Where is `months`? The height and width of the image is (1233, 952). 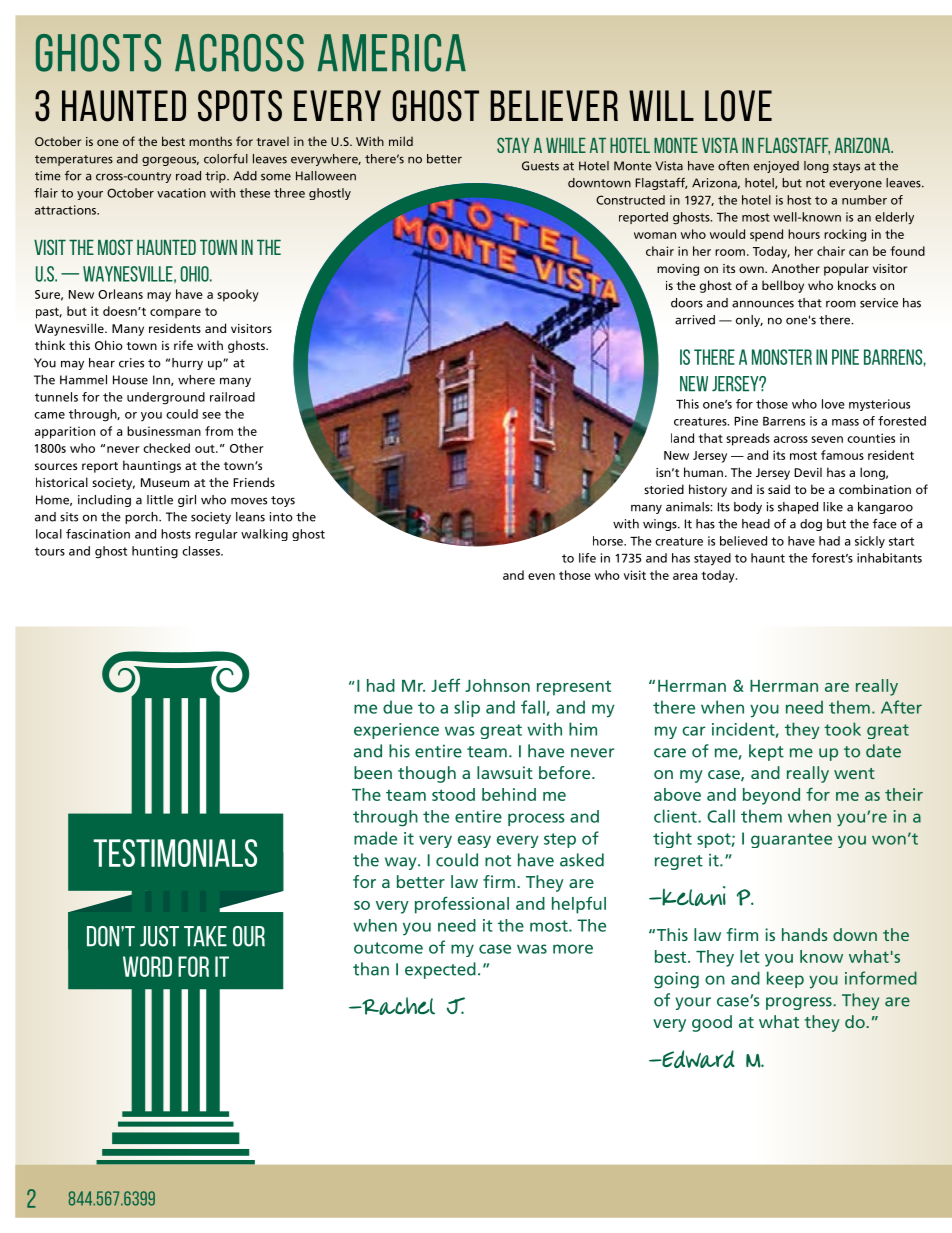
months is located at coordinates (210, 141).
